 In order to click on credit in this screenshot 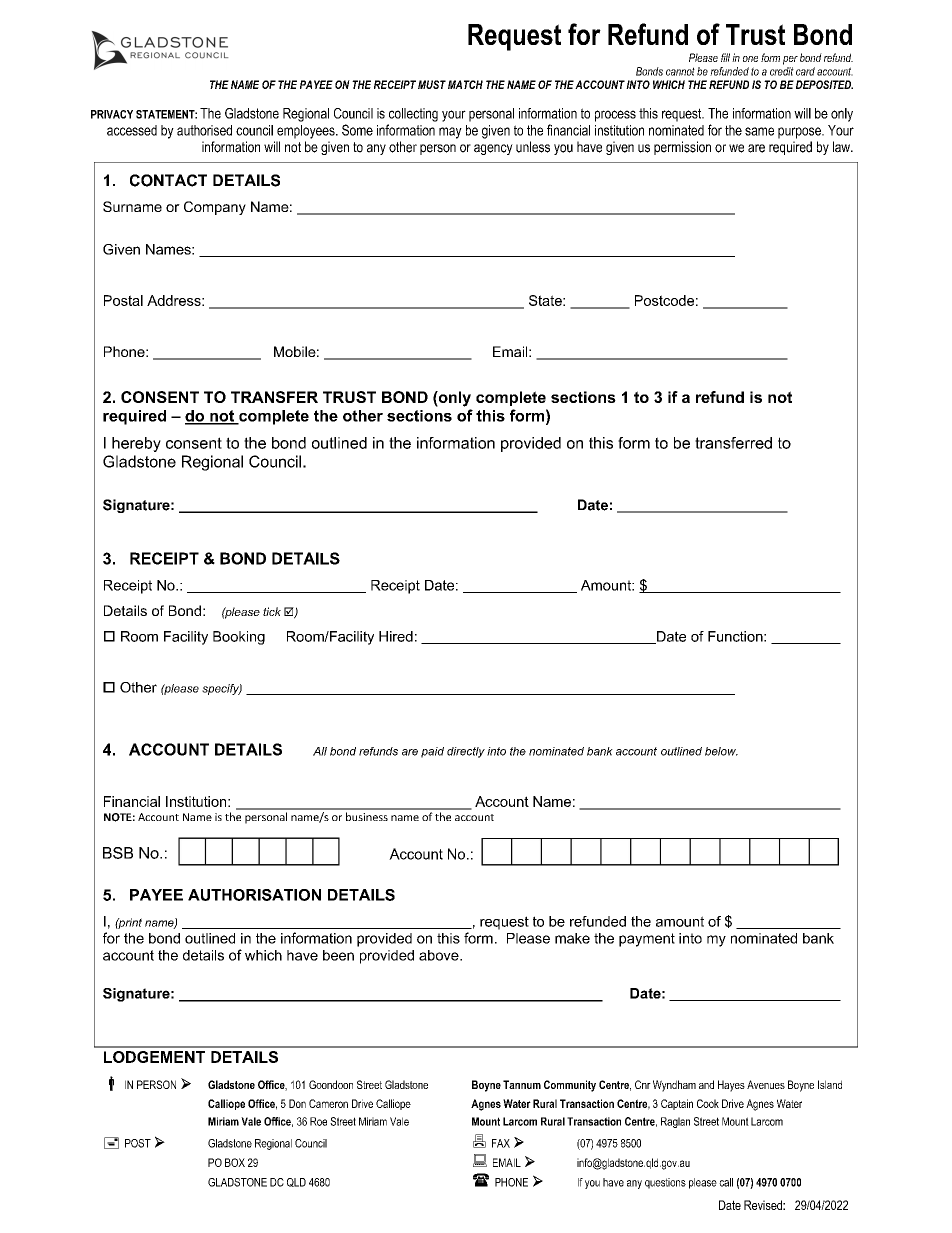, I will do `click(782, 71)`.
